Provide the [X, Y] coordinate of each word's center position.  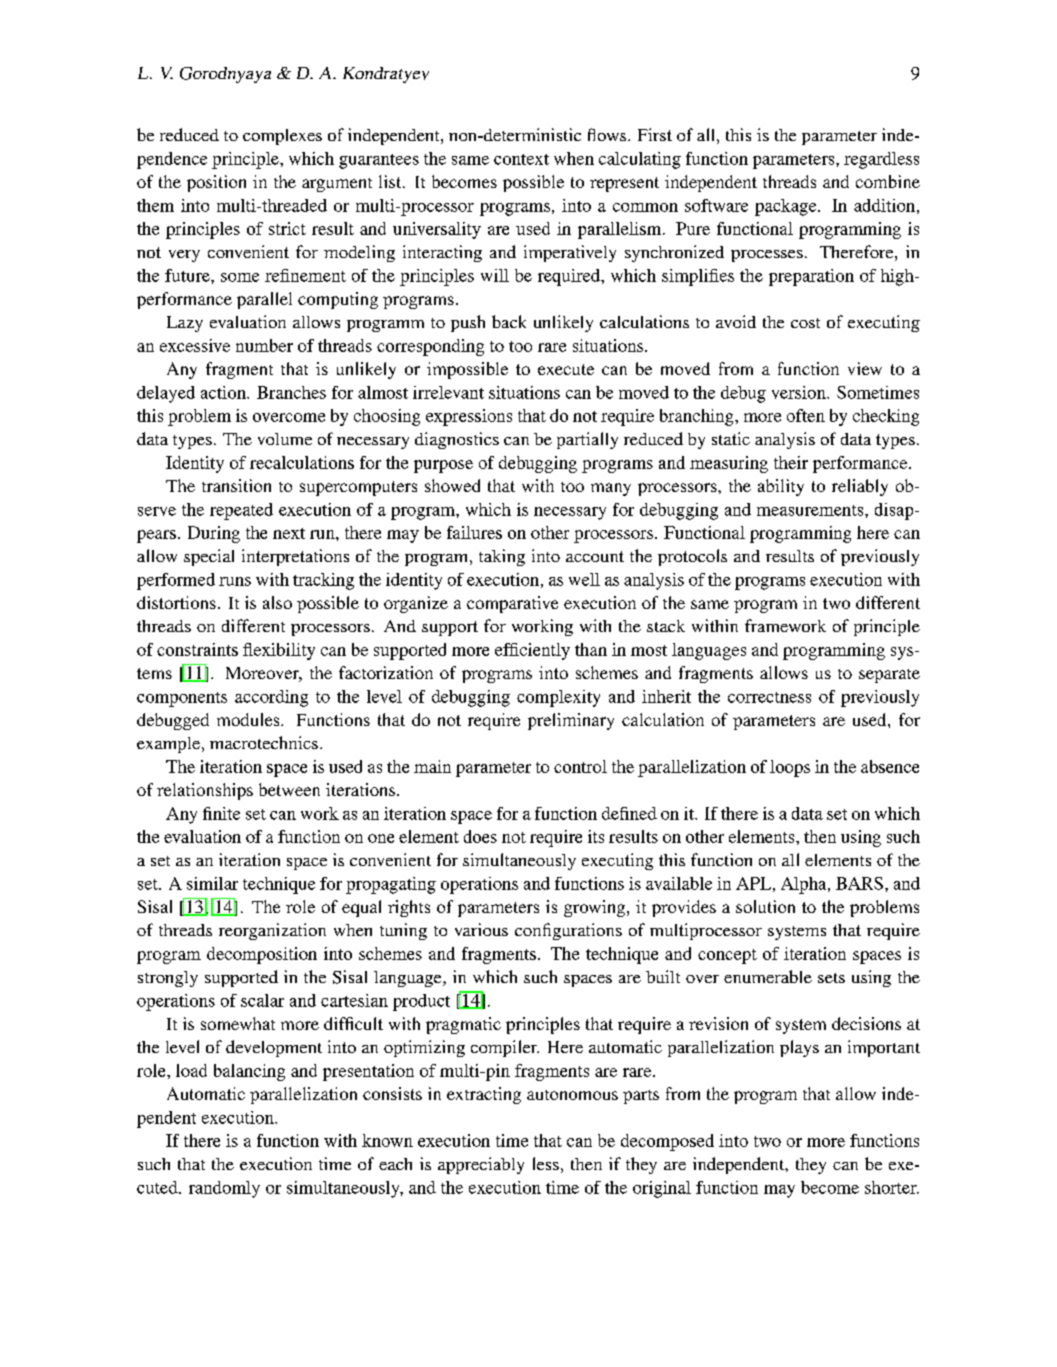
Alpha [805, 885]
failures [474, 532]
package [787, 207]
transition [236, 485]
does [480, 836]
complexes [282, 137]
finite [221, 813]
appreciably [481, 1165]
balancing [249, 1072]
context [521, 159]
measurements [811, 510]
